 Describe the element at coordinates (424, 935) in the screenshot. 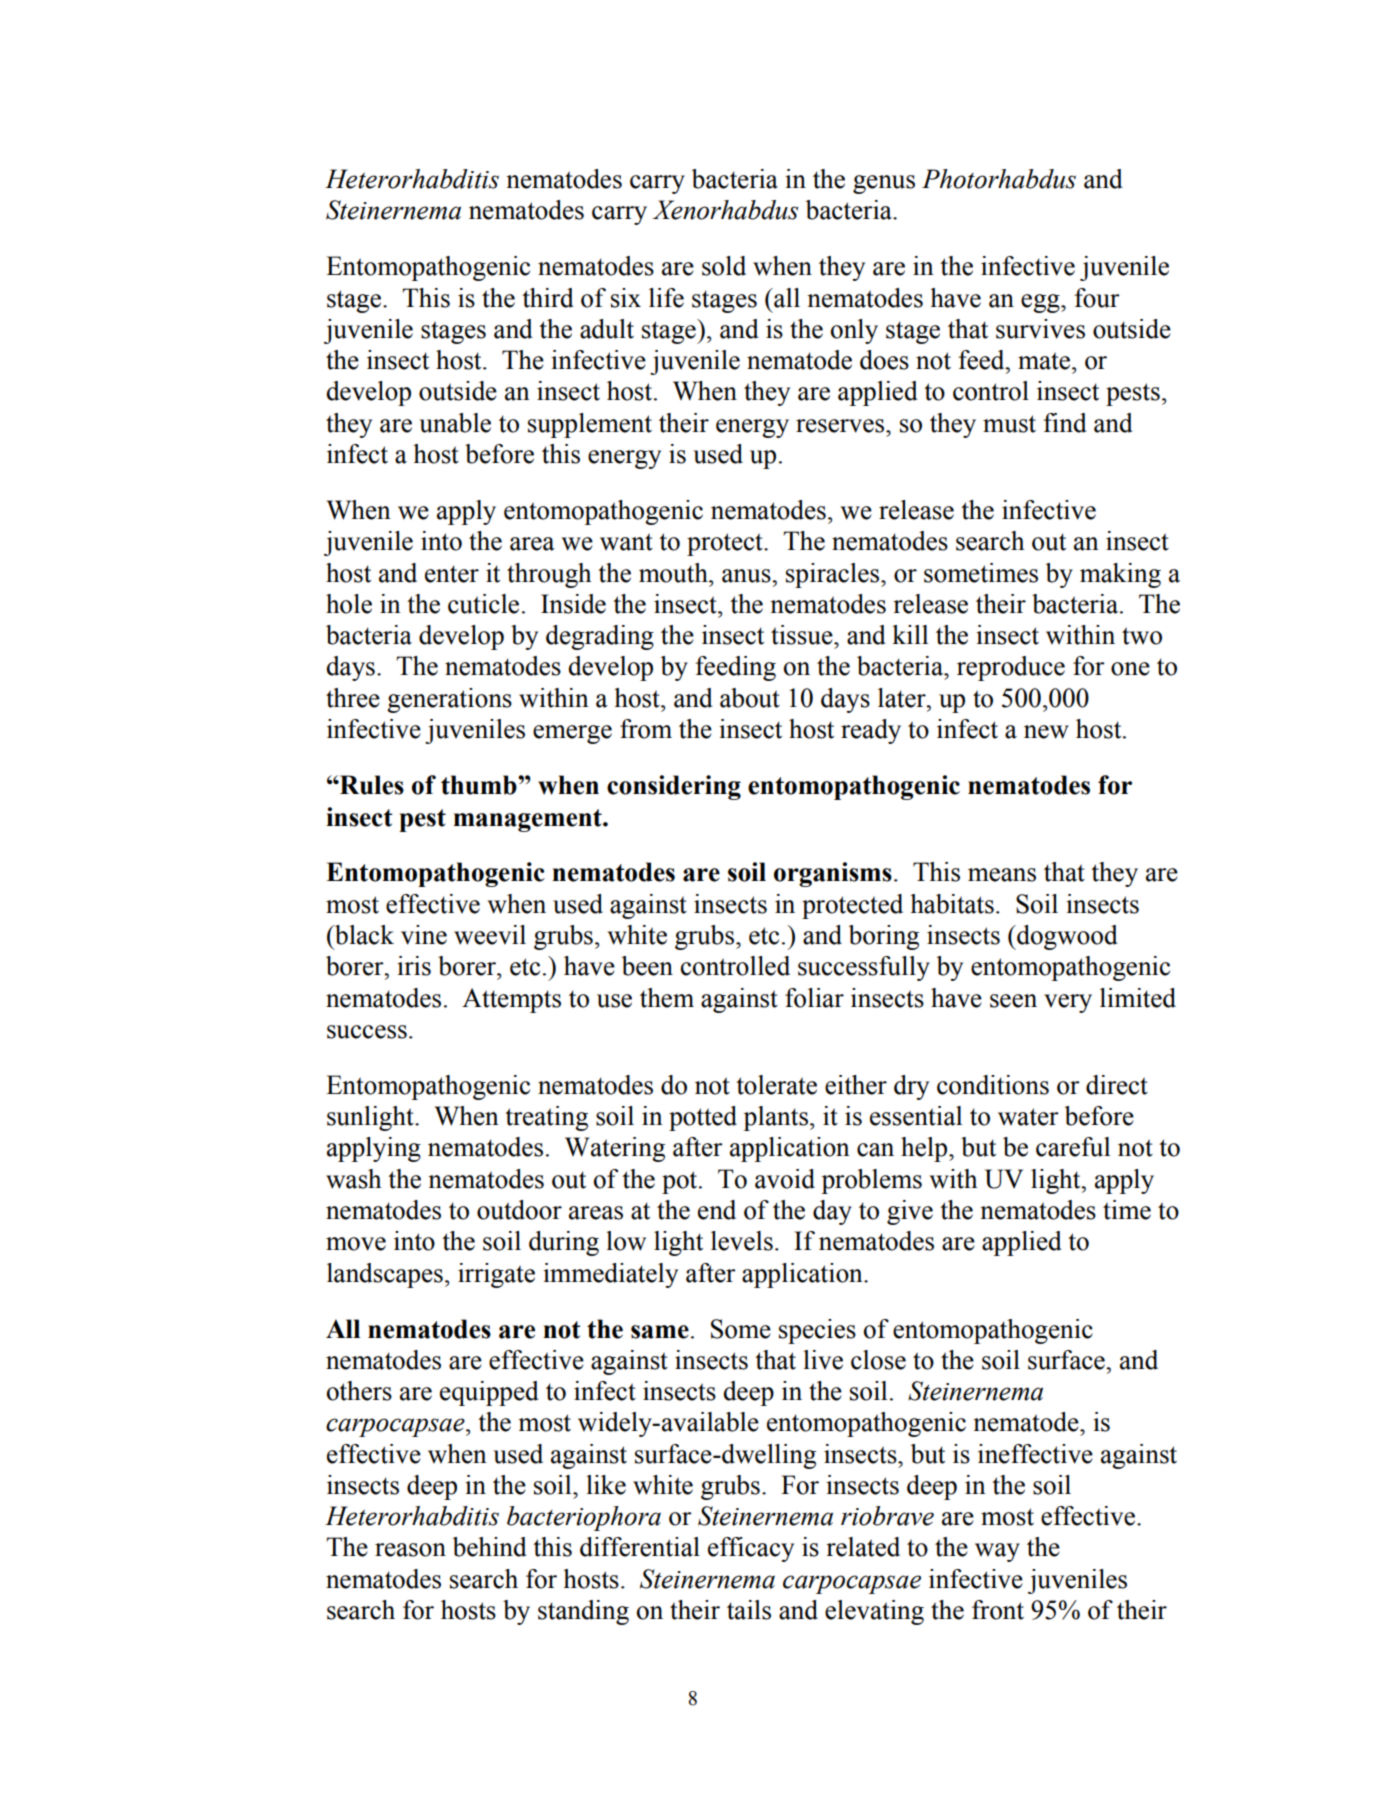

I see `vine` at that location.
